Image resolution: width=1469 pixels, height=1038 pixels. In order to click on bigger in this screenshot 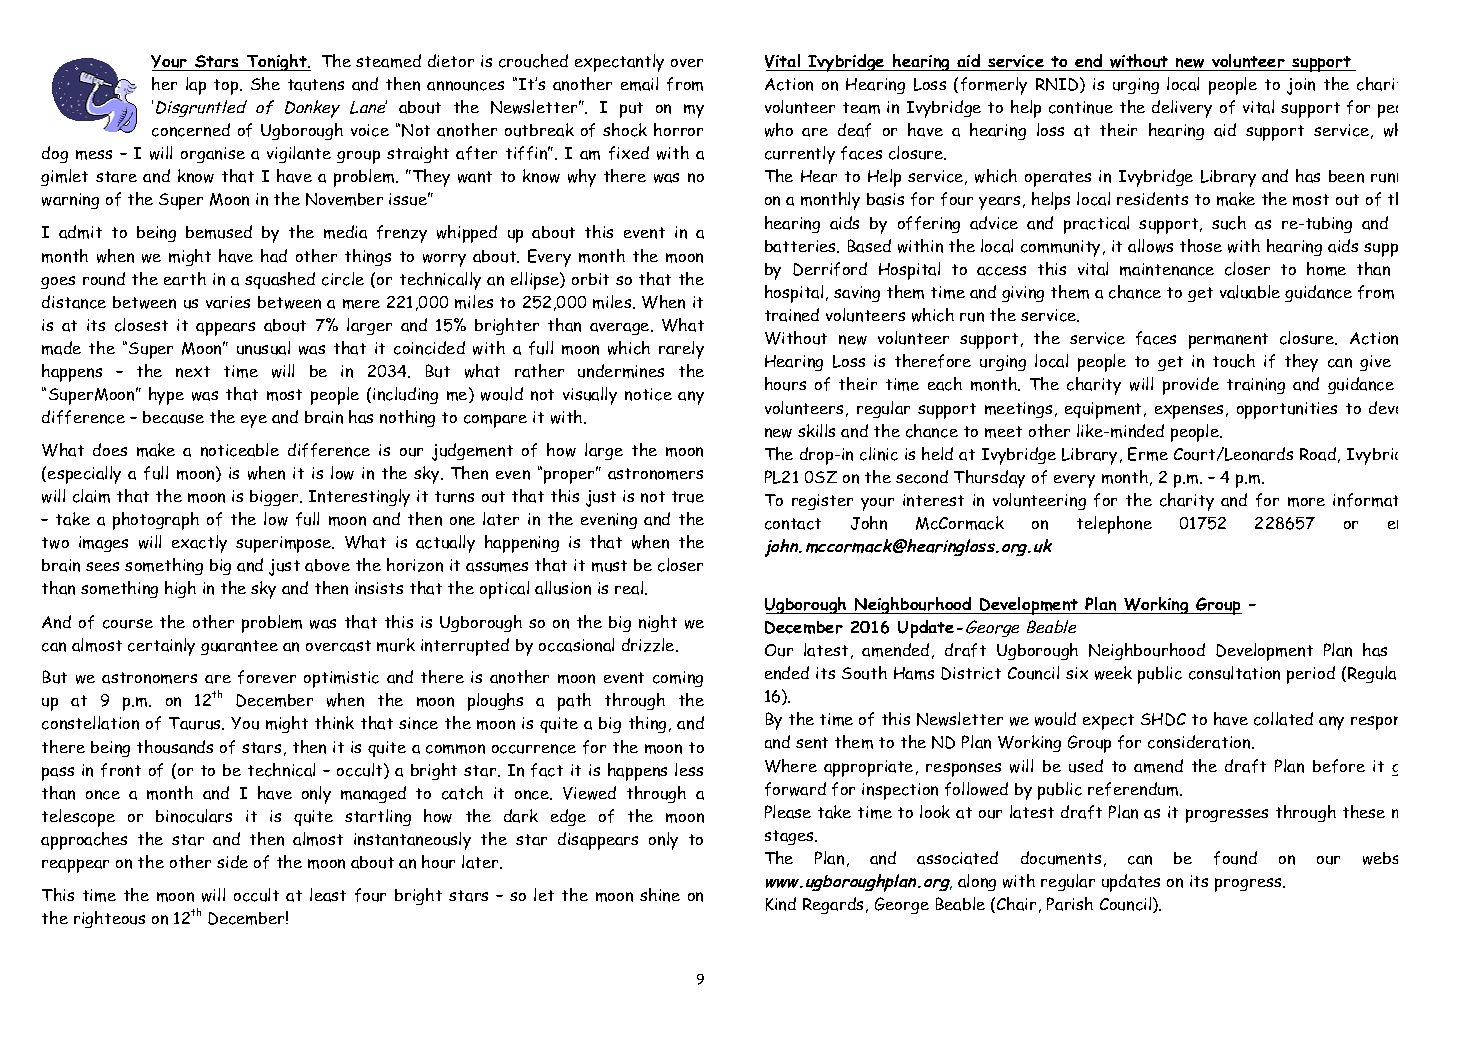, I will do `click(275, 498)`.
